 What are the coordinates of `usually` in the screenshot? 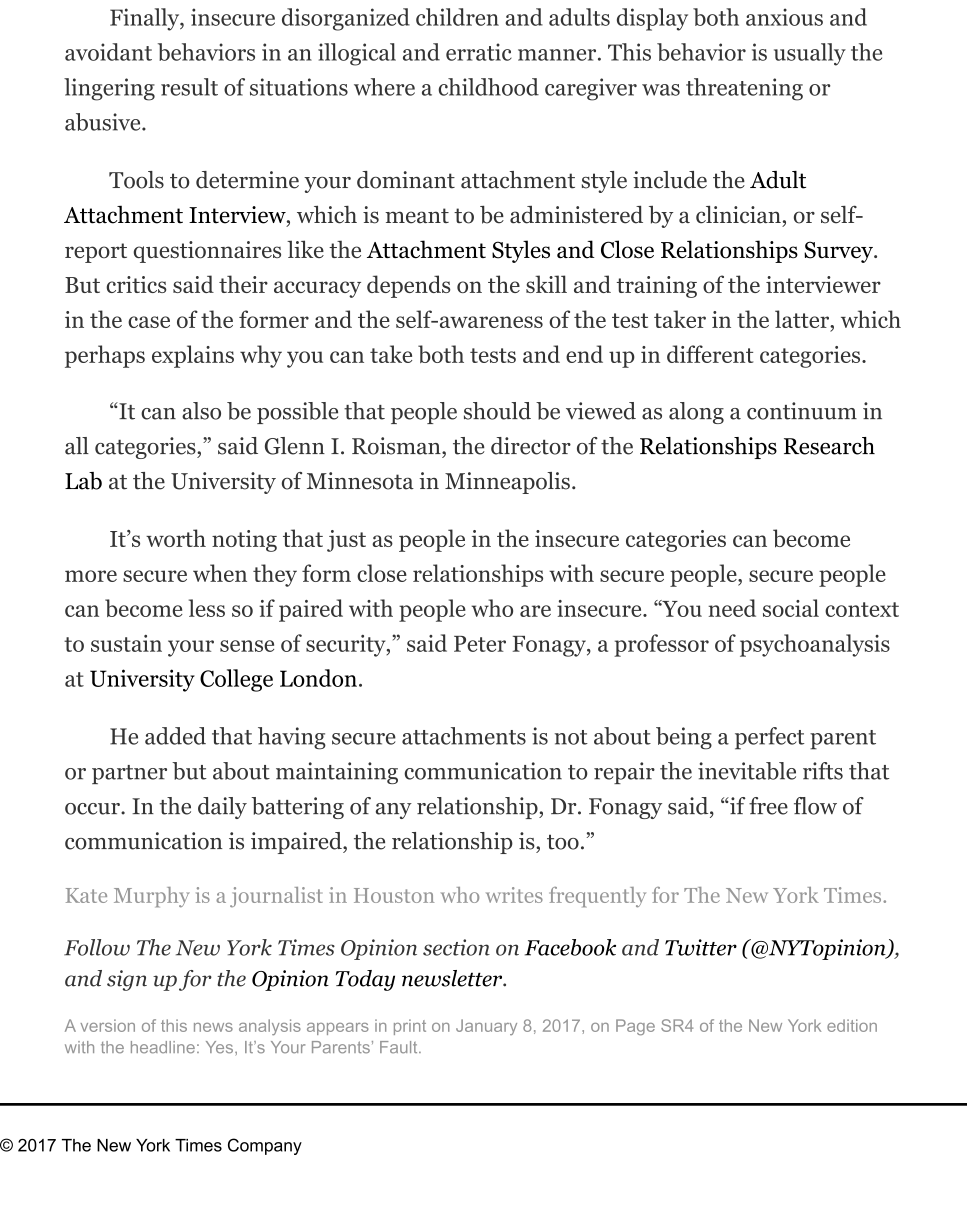 It's located at (810, 54).
